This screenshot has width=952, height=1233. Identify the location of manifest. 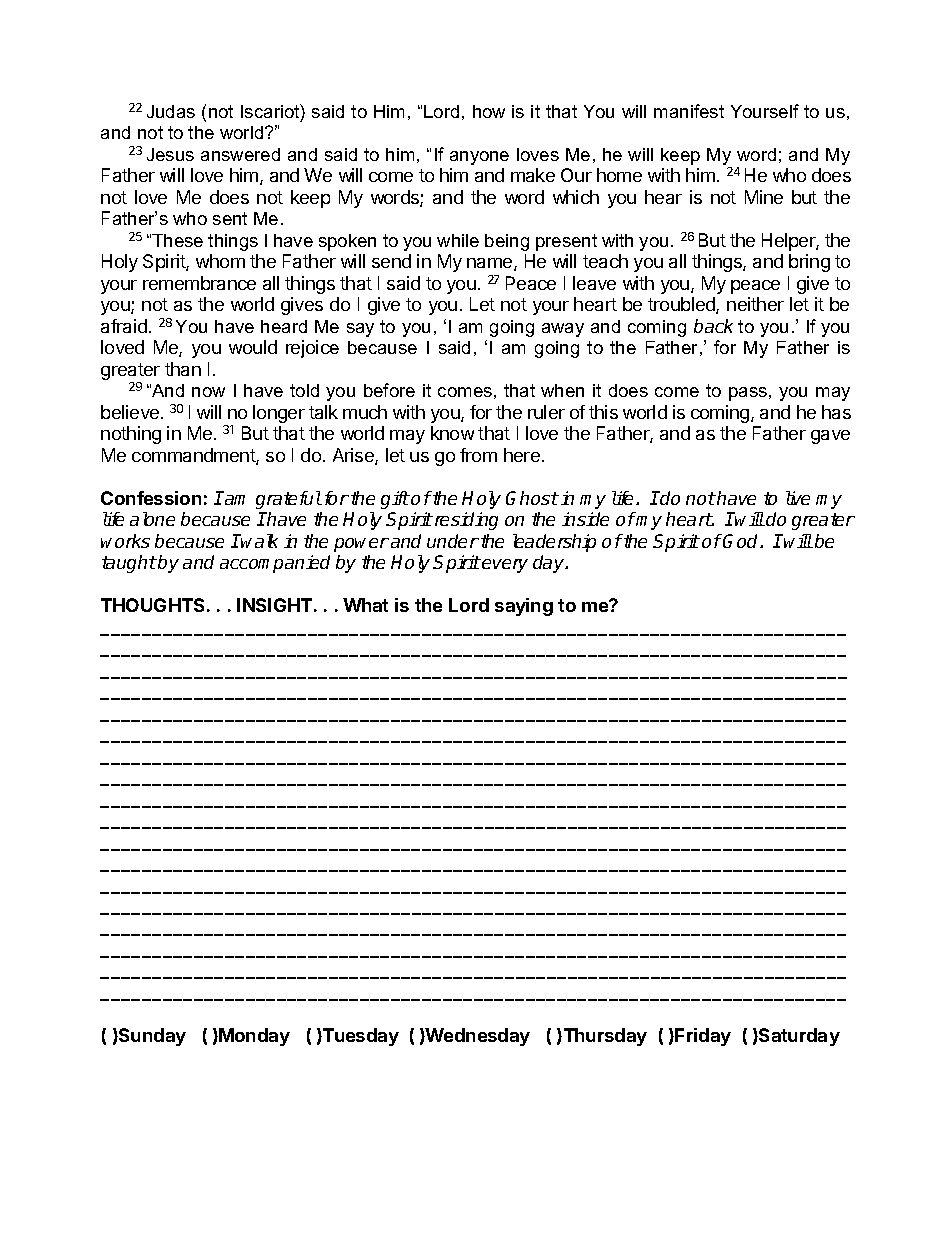
(689, 111).
